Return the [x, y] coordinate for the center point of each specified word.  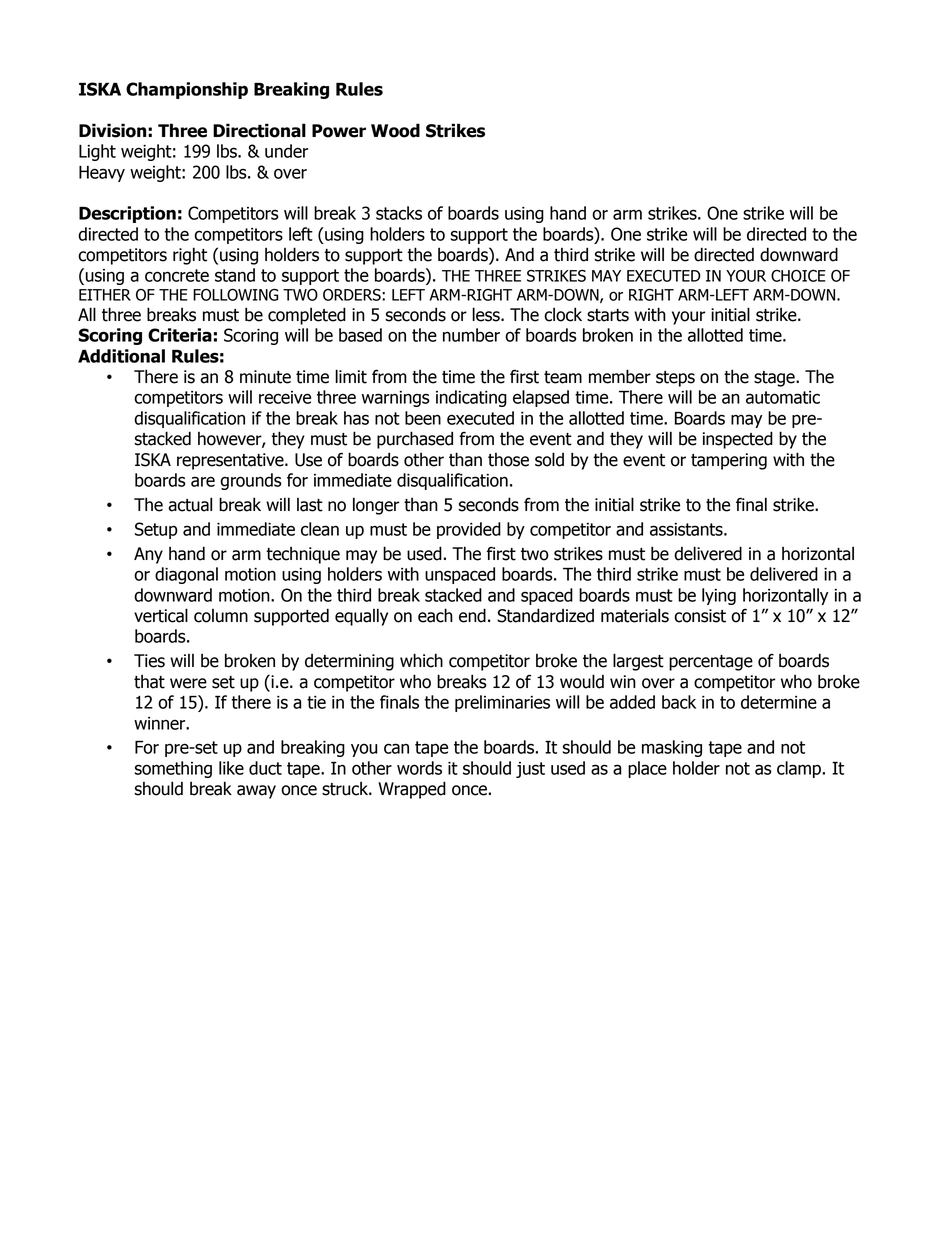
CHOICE [798, 276]
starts [608, 315]
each [435, 615]
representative [231, 461]
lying [719, 596]
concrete [177, 275]
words [419, 768]
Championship [187, 90]
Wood [395, 130]
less [487, 314]
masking [672, 748]
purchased [415, 440]
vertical [161, 615]
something [173, 769]
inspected [738, 440]
